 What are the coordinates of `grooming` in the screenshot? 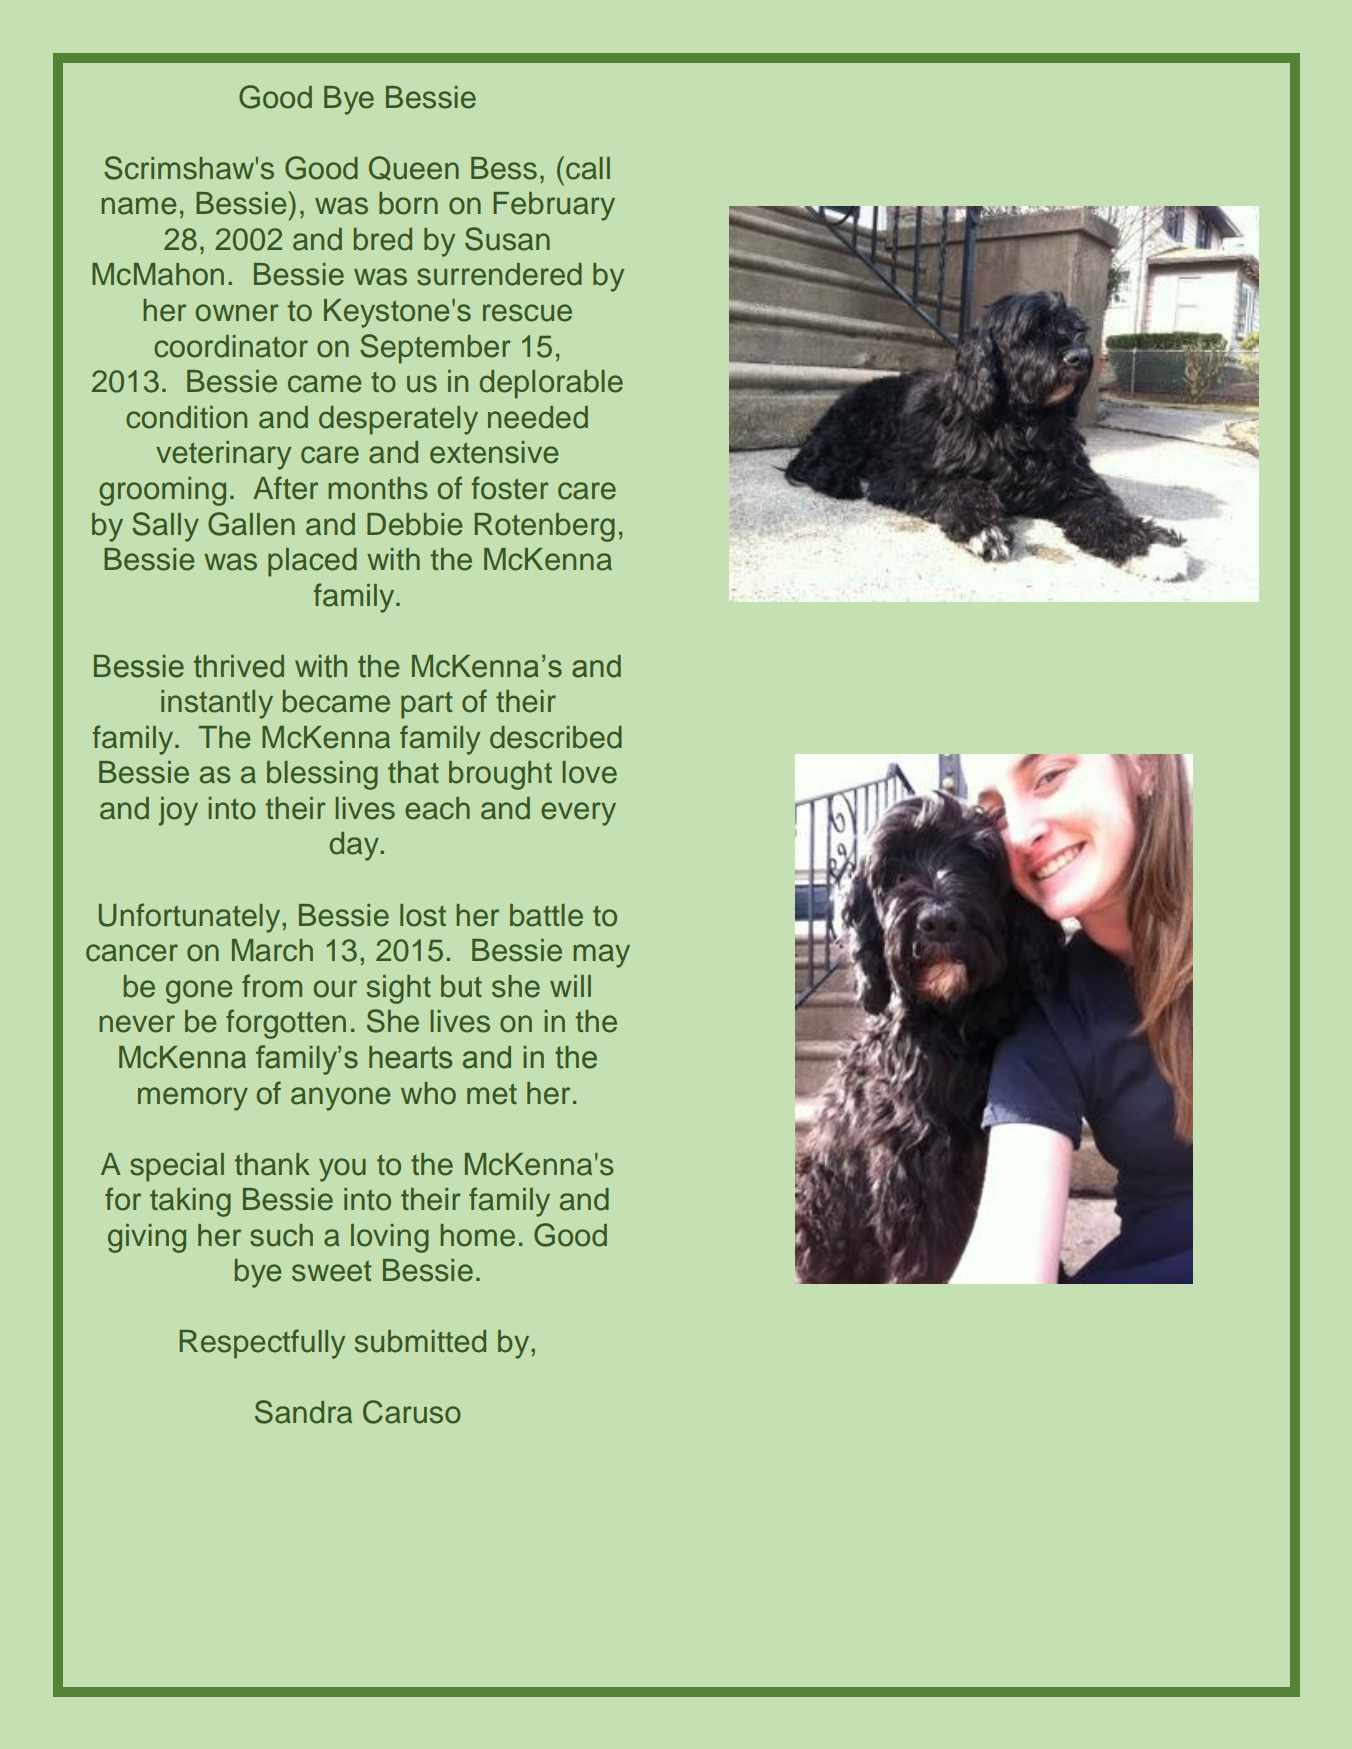 It's located at (162, 491).
